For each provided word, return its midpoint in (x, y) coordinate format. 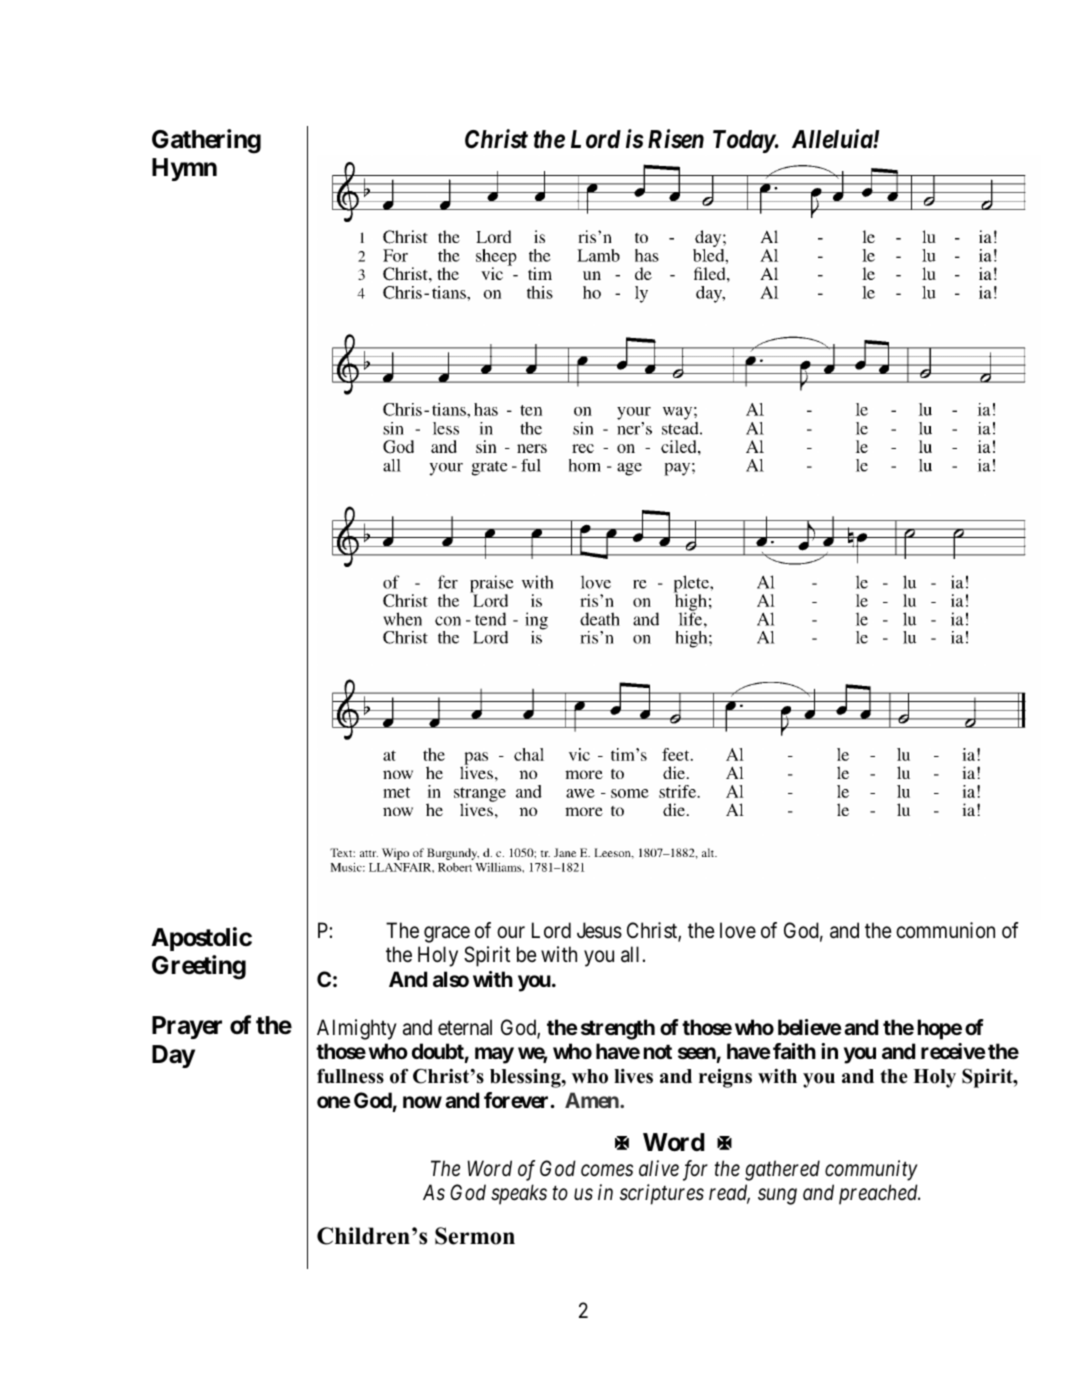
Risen (676, 139)
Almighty (357, 1029)
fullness (350, 1076)
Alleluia (833, 139)
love (738, 930)
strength (618, 1029)
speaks (519, 1194)
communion (945, 930)
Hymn (184, 169)
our (511, 932)
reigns (725, 1078)
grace (447, 934)
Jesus (599, 930)
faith (794, 1051)
